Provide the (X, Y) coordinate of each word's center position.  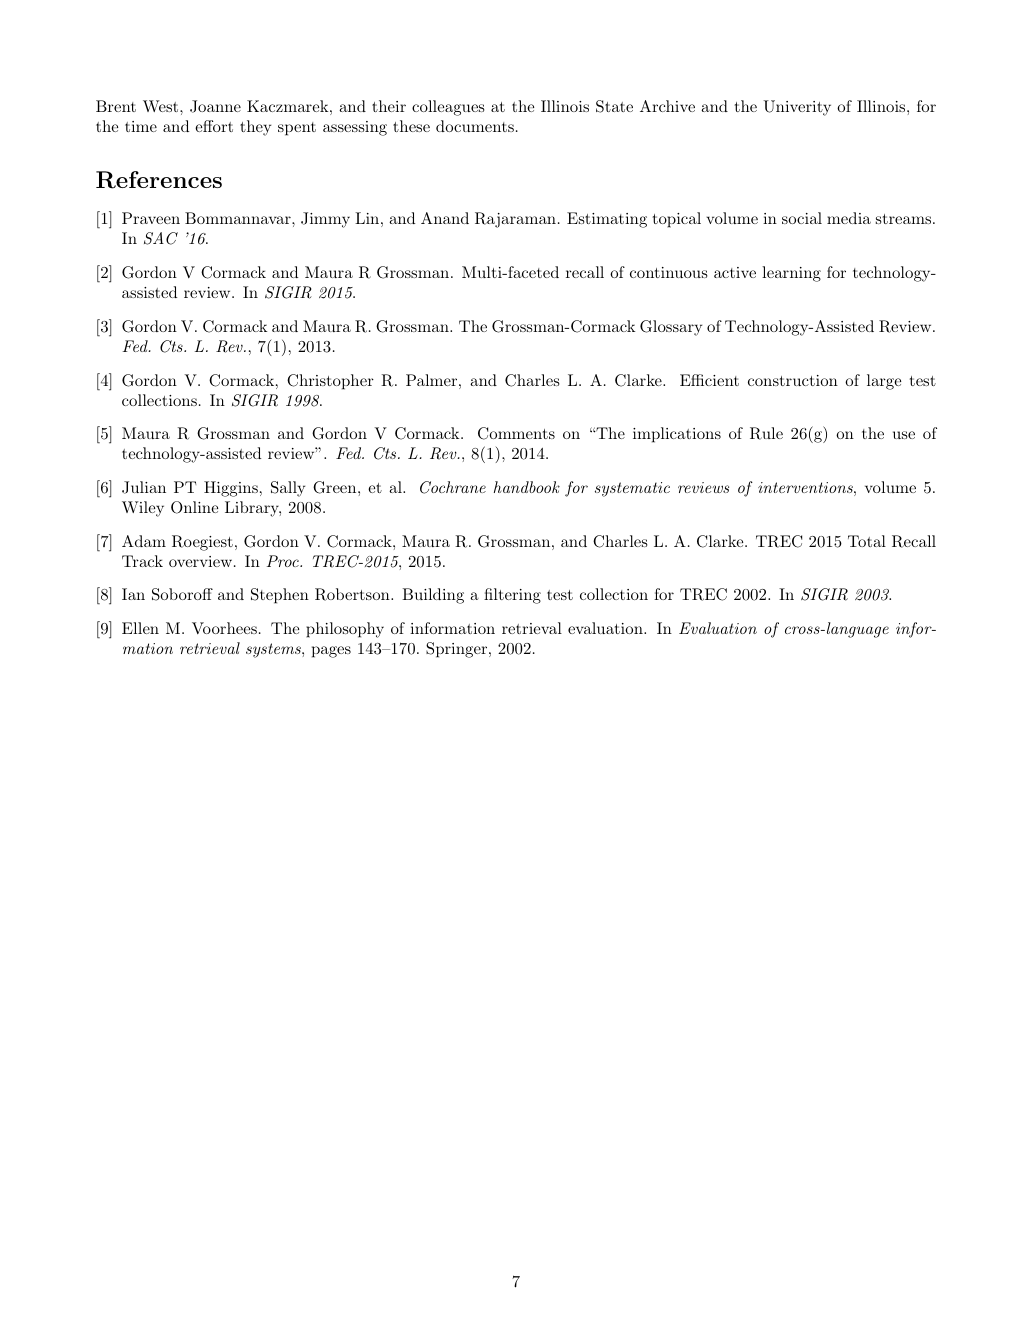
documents (475, 126)
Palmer (431, 380)
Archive (667, 106)
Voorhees (224, 628)
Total (867, 541)
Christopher (330, 382)
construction (793, 380)
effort (214, 126)
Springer (458, 650)
